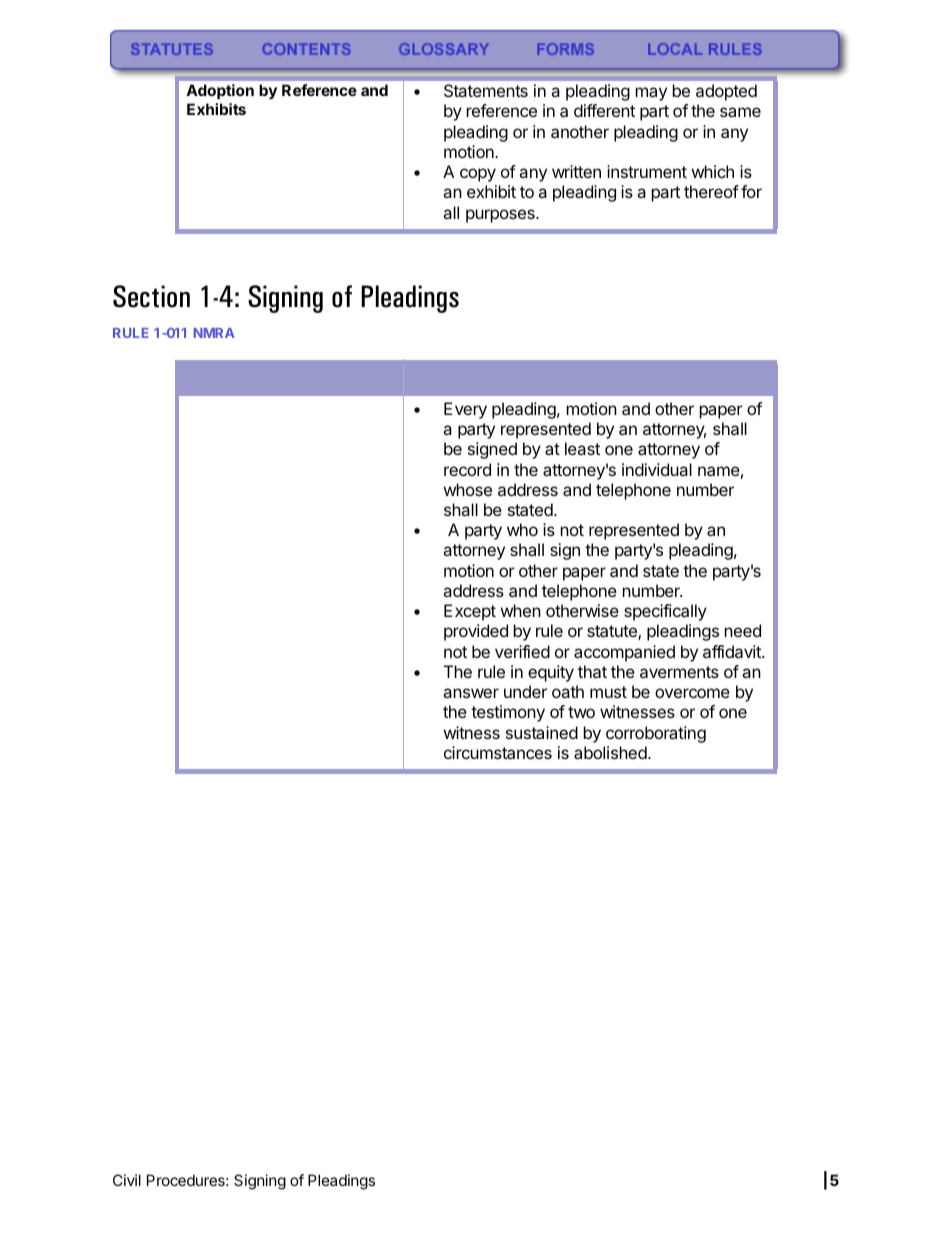  What do you see at coordinates (127, 1180) in the document?
I see `Civil` at bounding box center [127, 1180].
